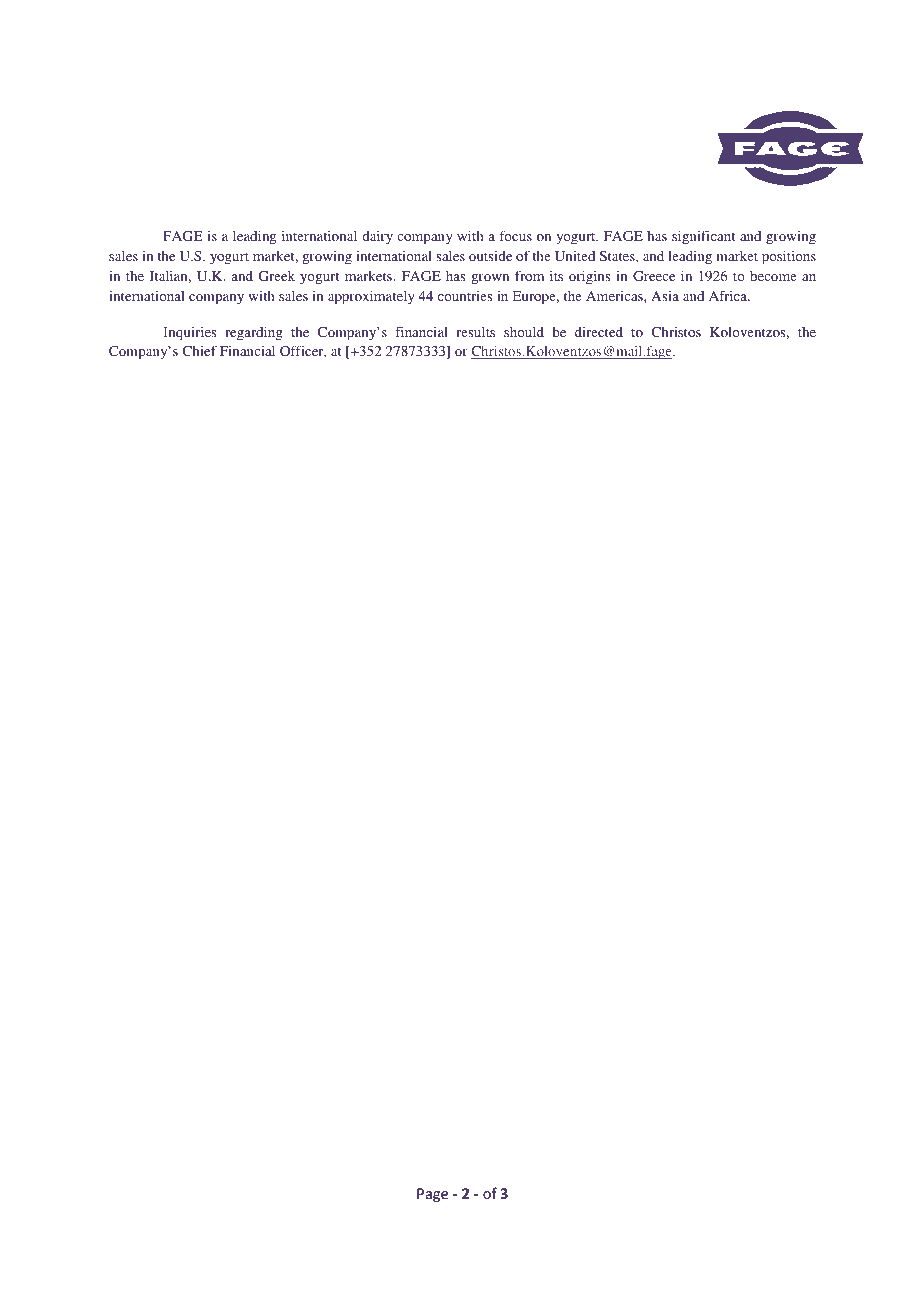  What do you see at coordinates (524, 332) in the image?
I see `should` at bounding box center [524, 332].
